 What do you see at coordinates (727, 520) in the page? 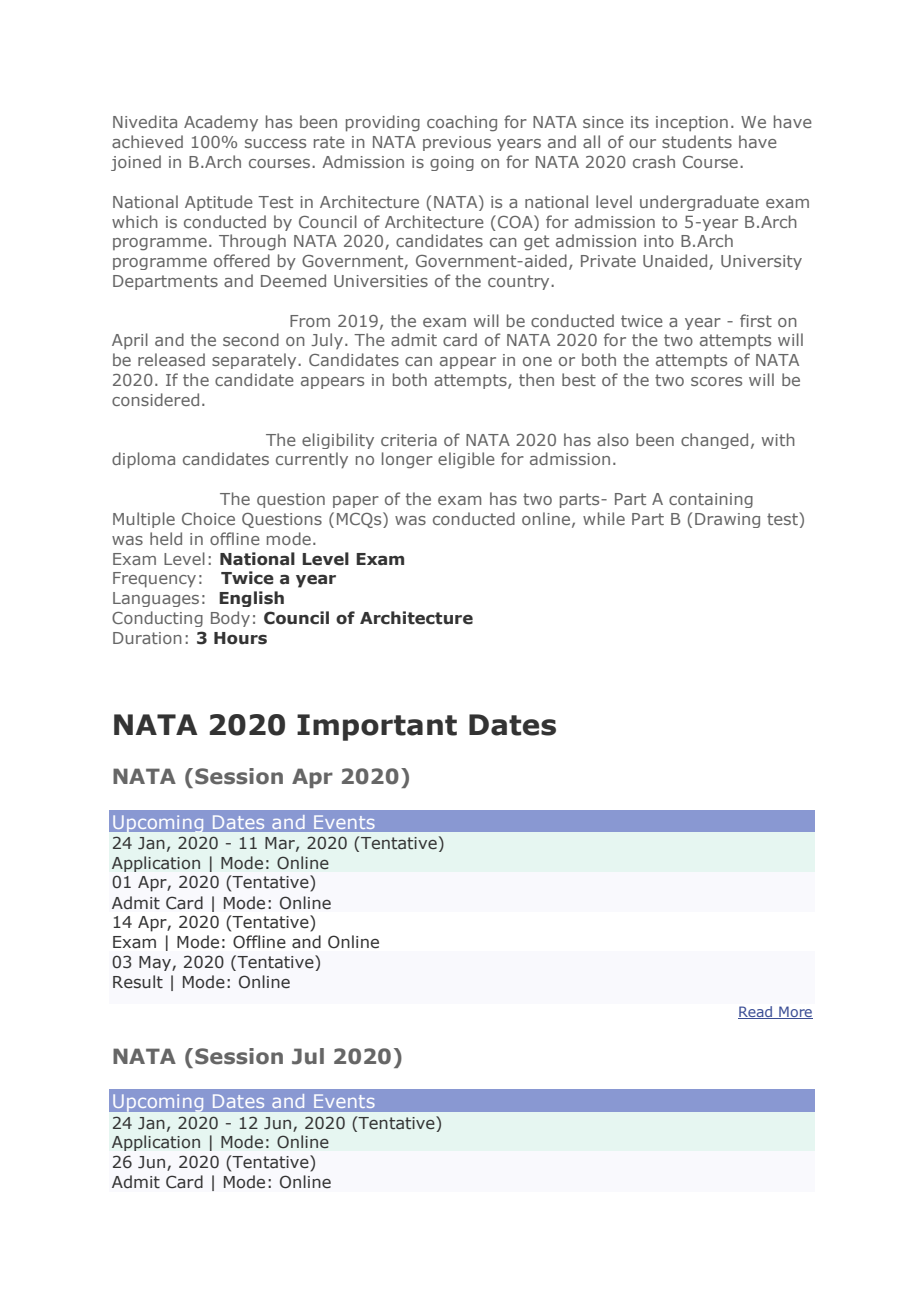
I see `Drawing` at bounding box center [727, 520].
